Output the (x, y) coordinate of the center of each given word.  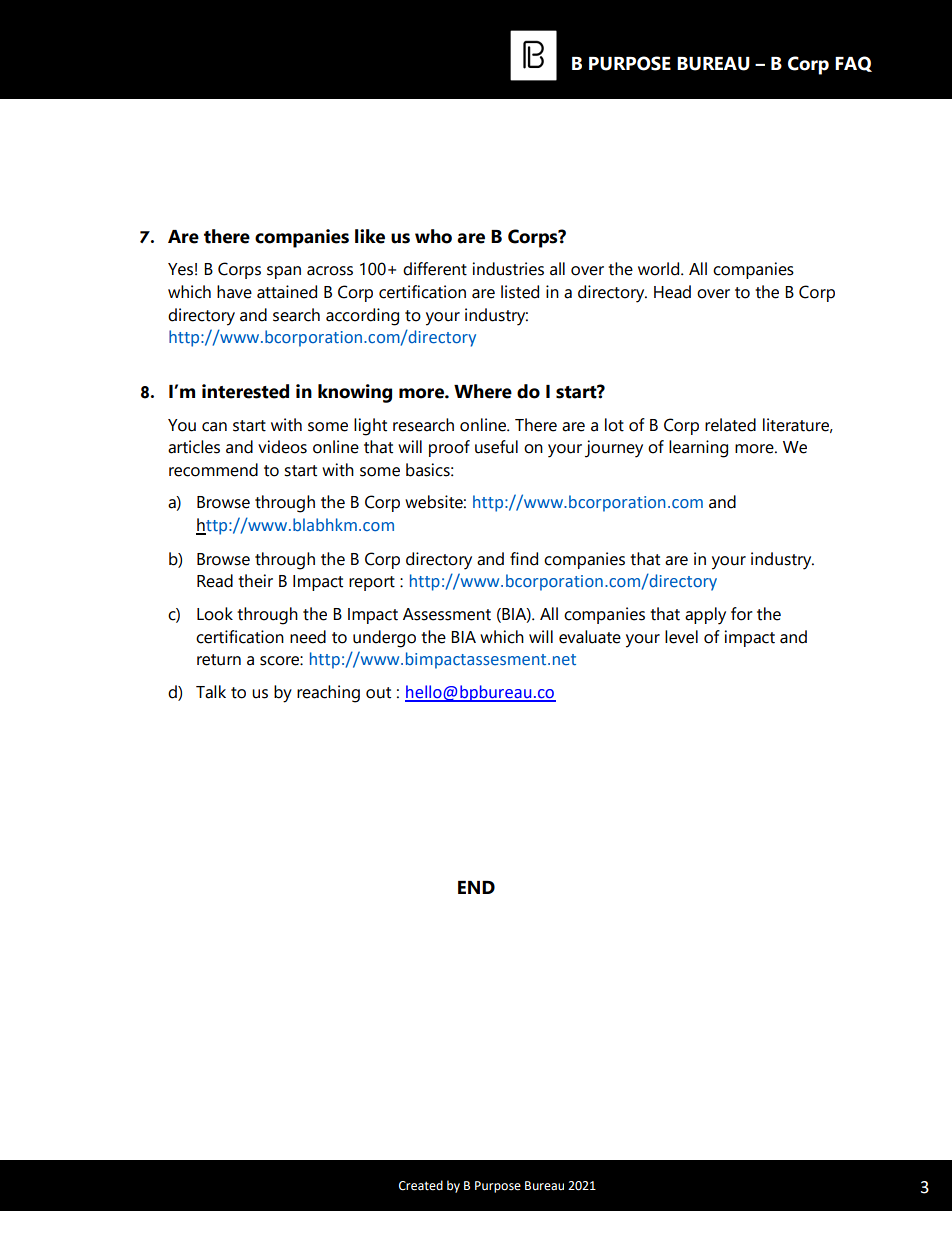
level (681, 637)
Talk (211, 692)
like (370, 236)
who (433, 236)
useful (496, 447)
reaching (328, 694)
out (378, 693)
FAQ (853, 64)
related (730, 425)
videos (282, 447)
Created (421, 1185)
